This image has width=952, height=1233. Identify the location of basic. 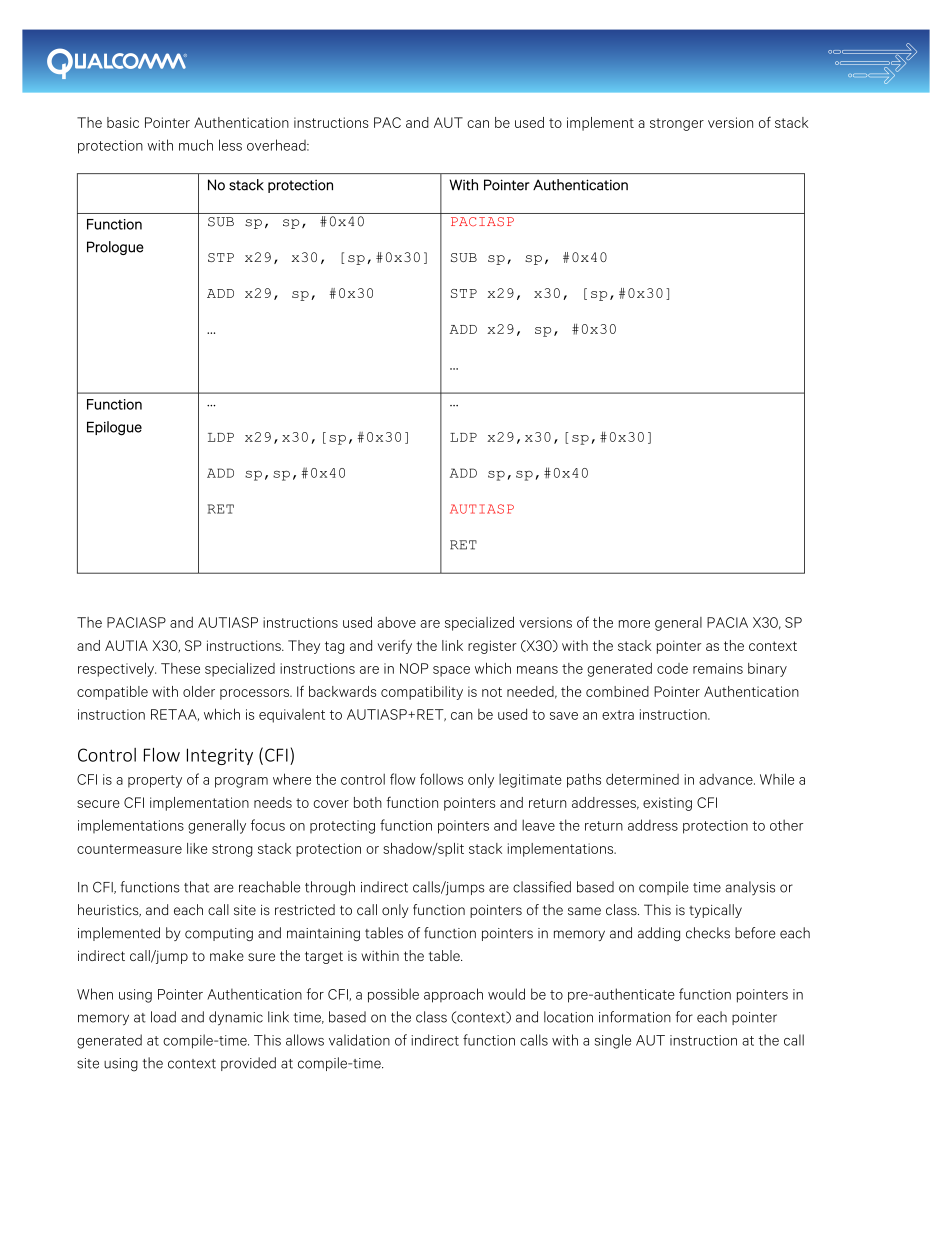
(123, 122).
